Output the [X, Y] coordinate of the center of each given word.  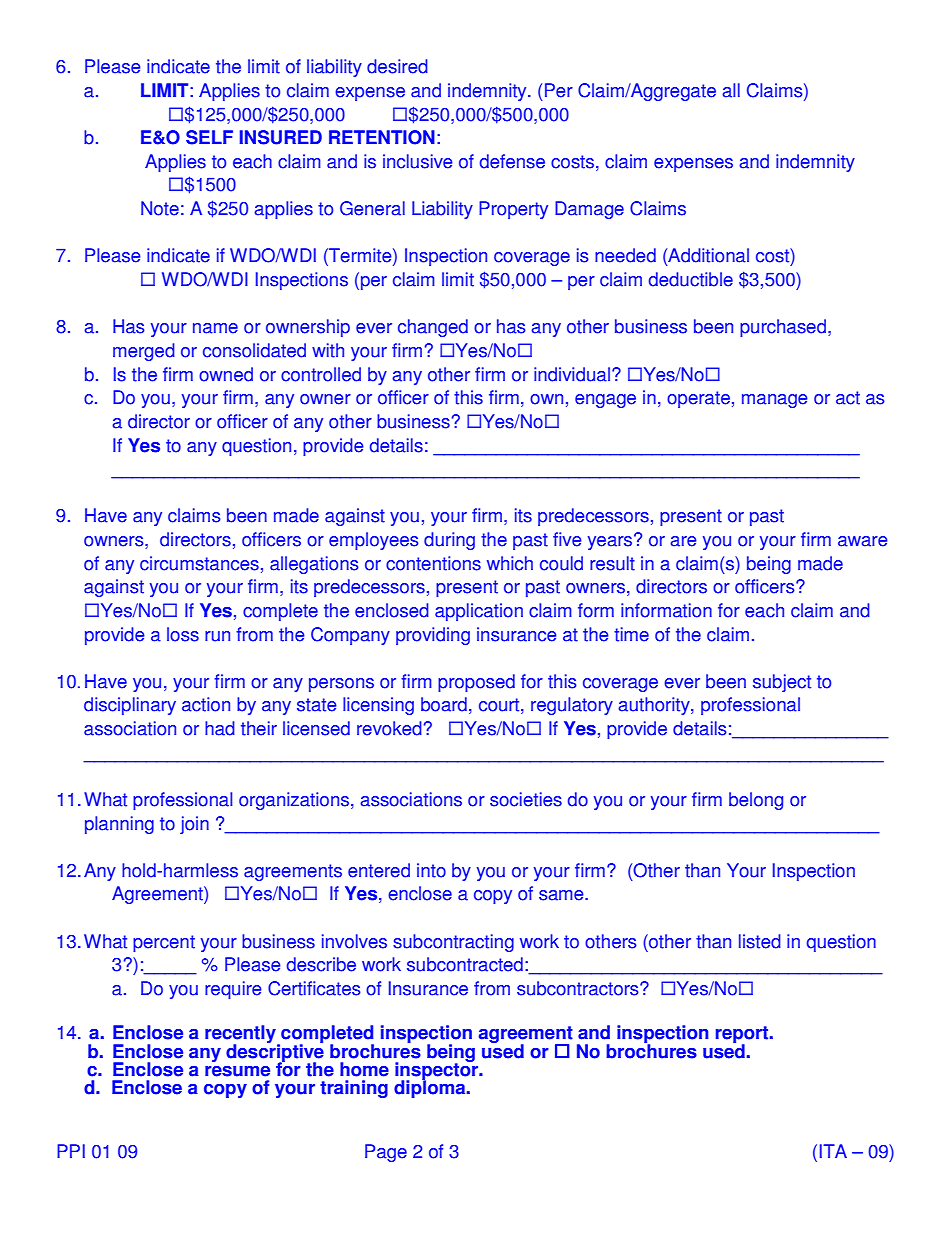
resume [237, 1071]
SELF [209, 137]
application [479, 612]
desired [397, 66]
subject [782, 683]
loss [183, 634]
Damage [589, 210]
